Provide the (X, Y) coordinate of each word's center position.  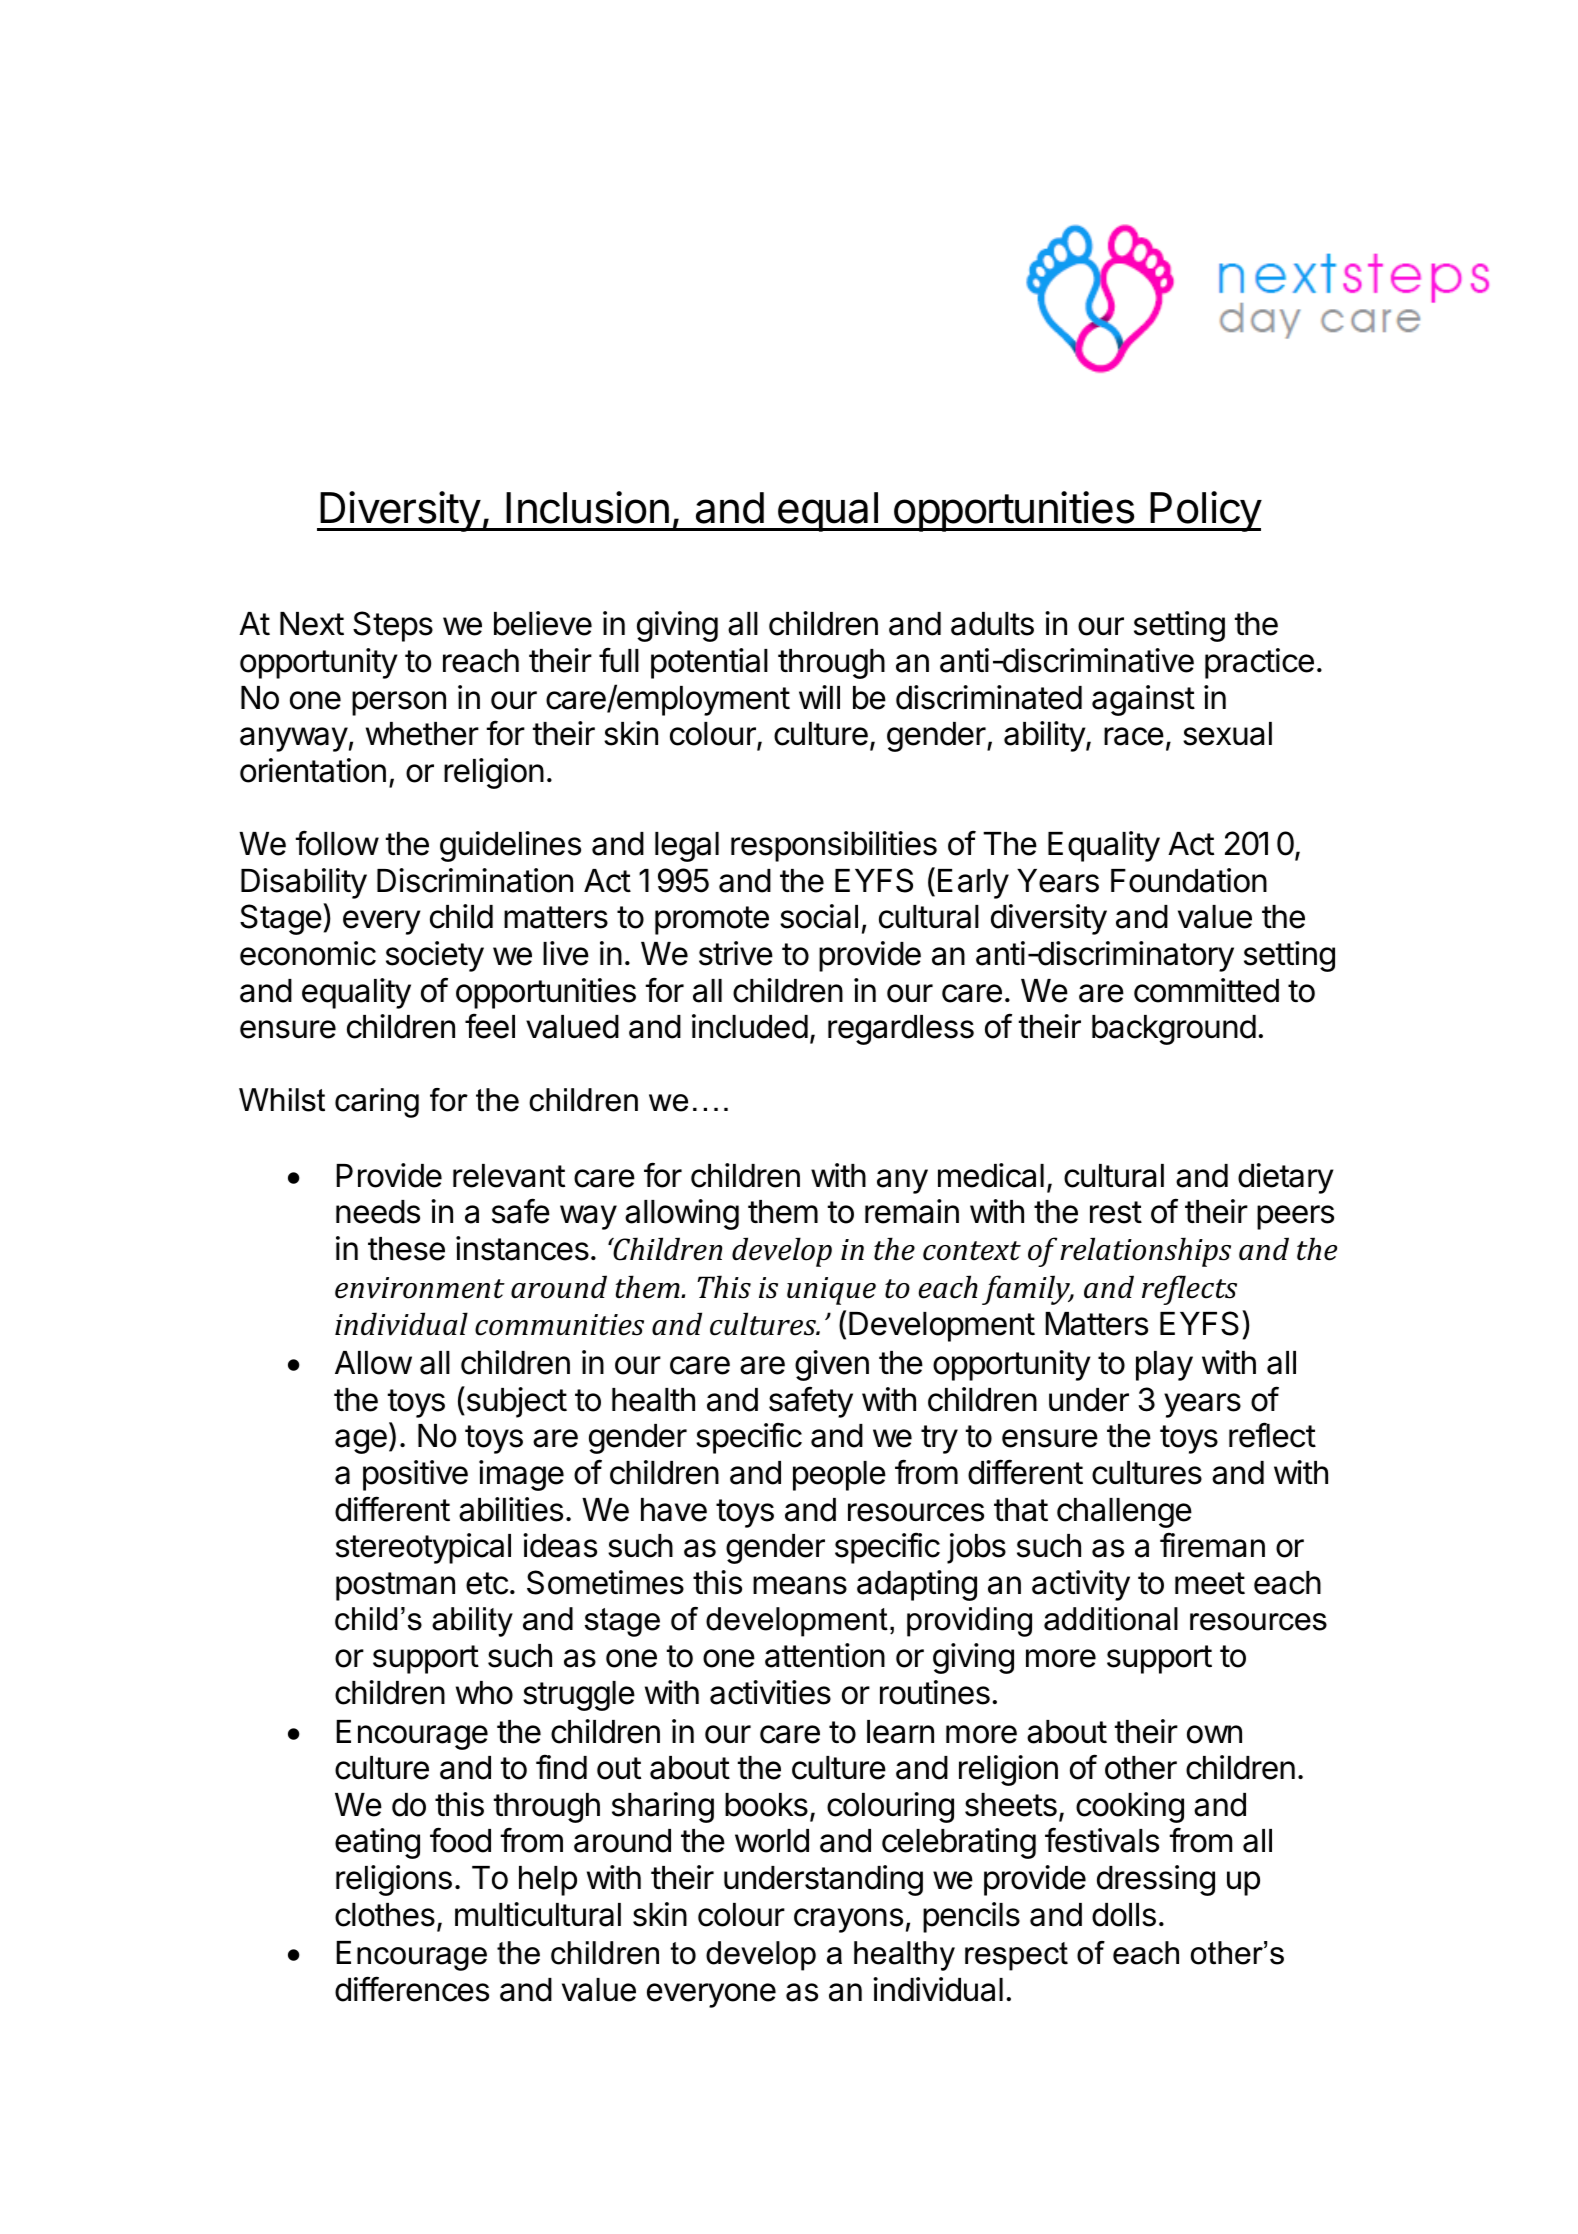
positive (415, 1475)
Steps (393, 626)
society (435, 956)
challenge (1124, 1513)
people (839, 1476)
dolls (1124, 1915)
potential (709, 663)
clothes (385, 1915)
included (750, 1026)
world (772, 1841)
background (1174, 1030)
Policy (1205, 511)
